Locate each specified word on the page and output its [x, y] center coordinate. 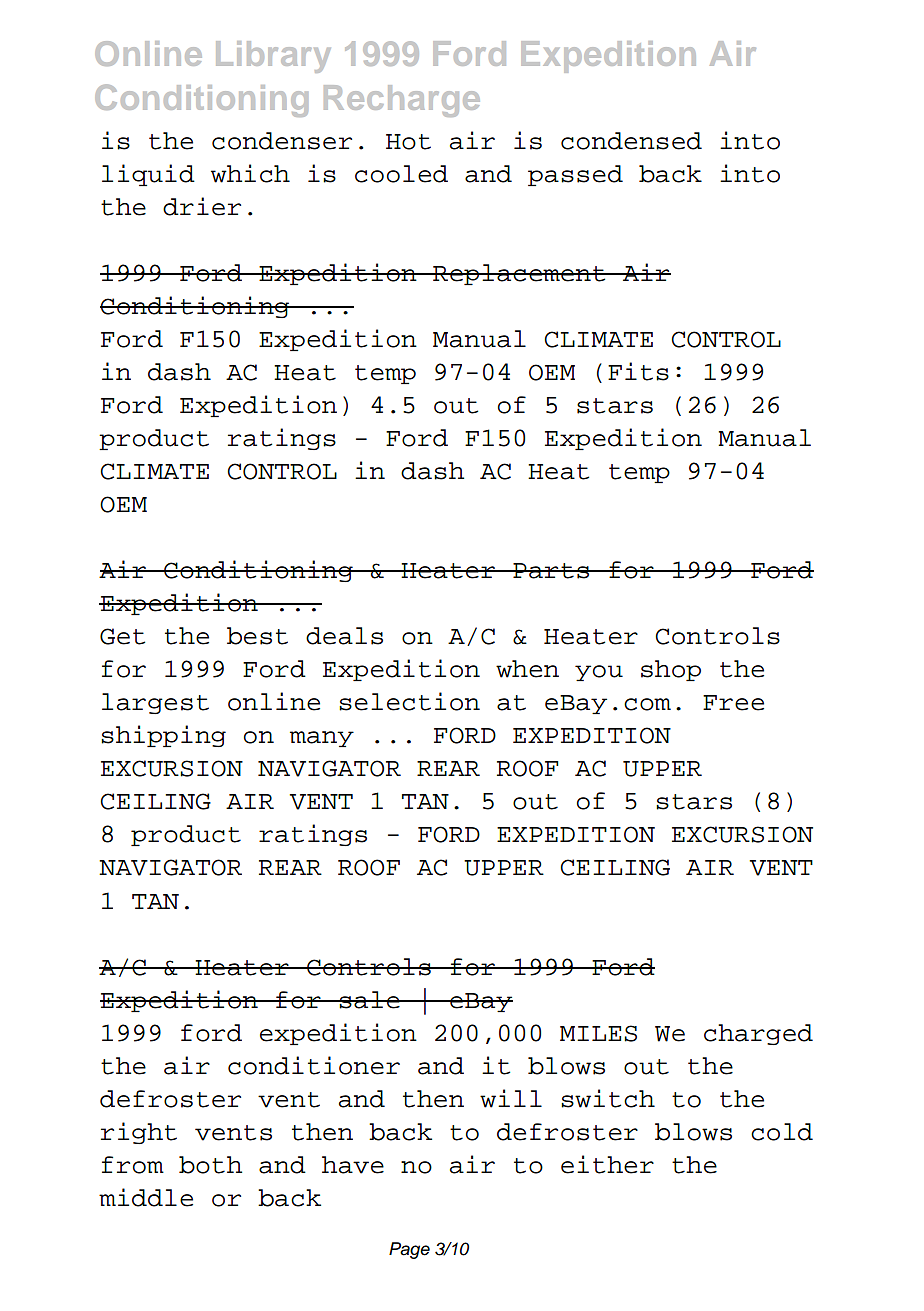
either [607, 1164]
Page [409, 1250]
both [210, 1165]
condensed [631, 141]
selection [409, 701]
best [257, 636]
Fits [638, 371]
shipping [163, 736]
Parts [551, 571]
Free [733, 703]
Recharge [402, 101]
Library [273, 57]
